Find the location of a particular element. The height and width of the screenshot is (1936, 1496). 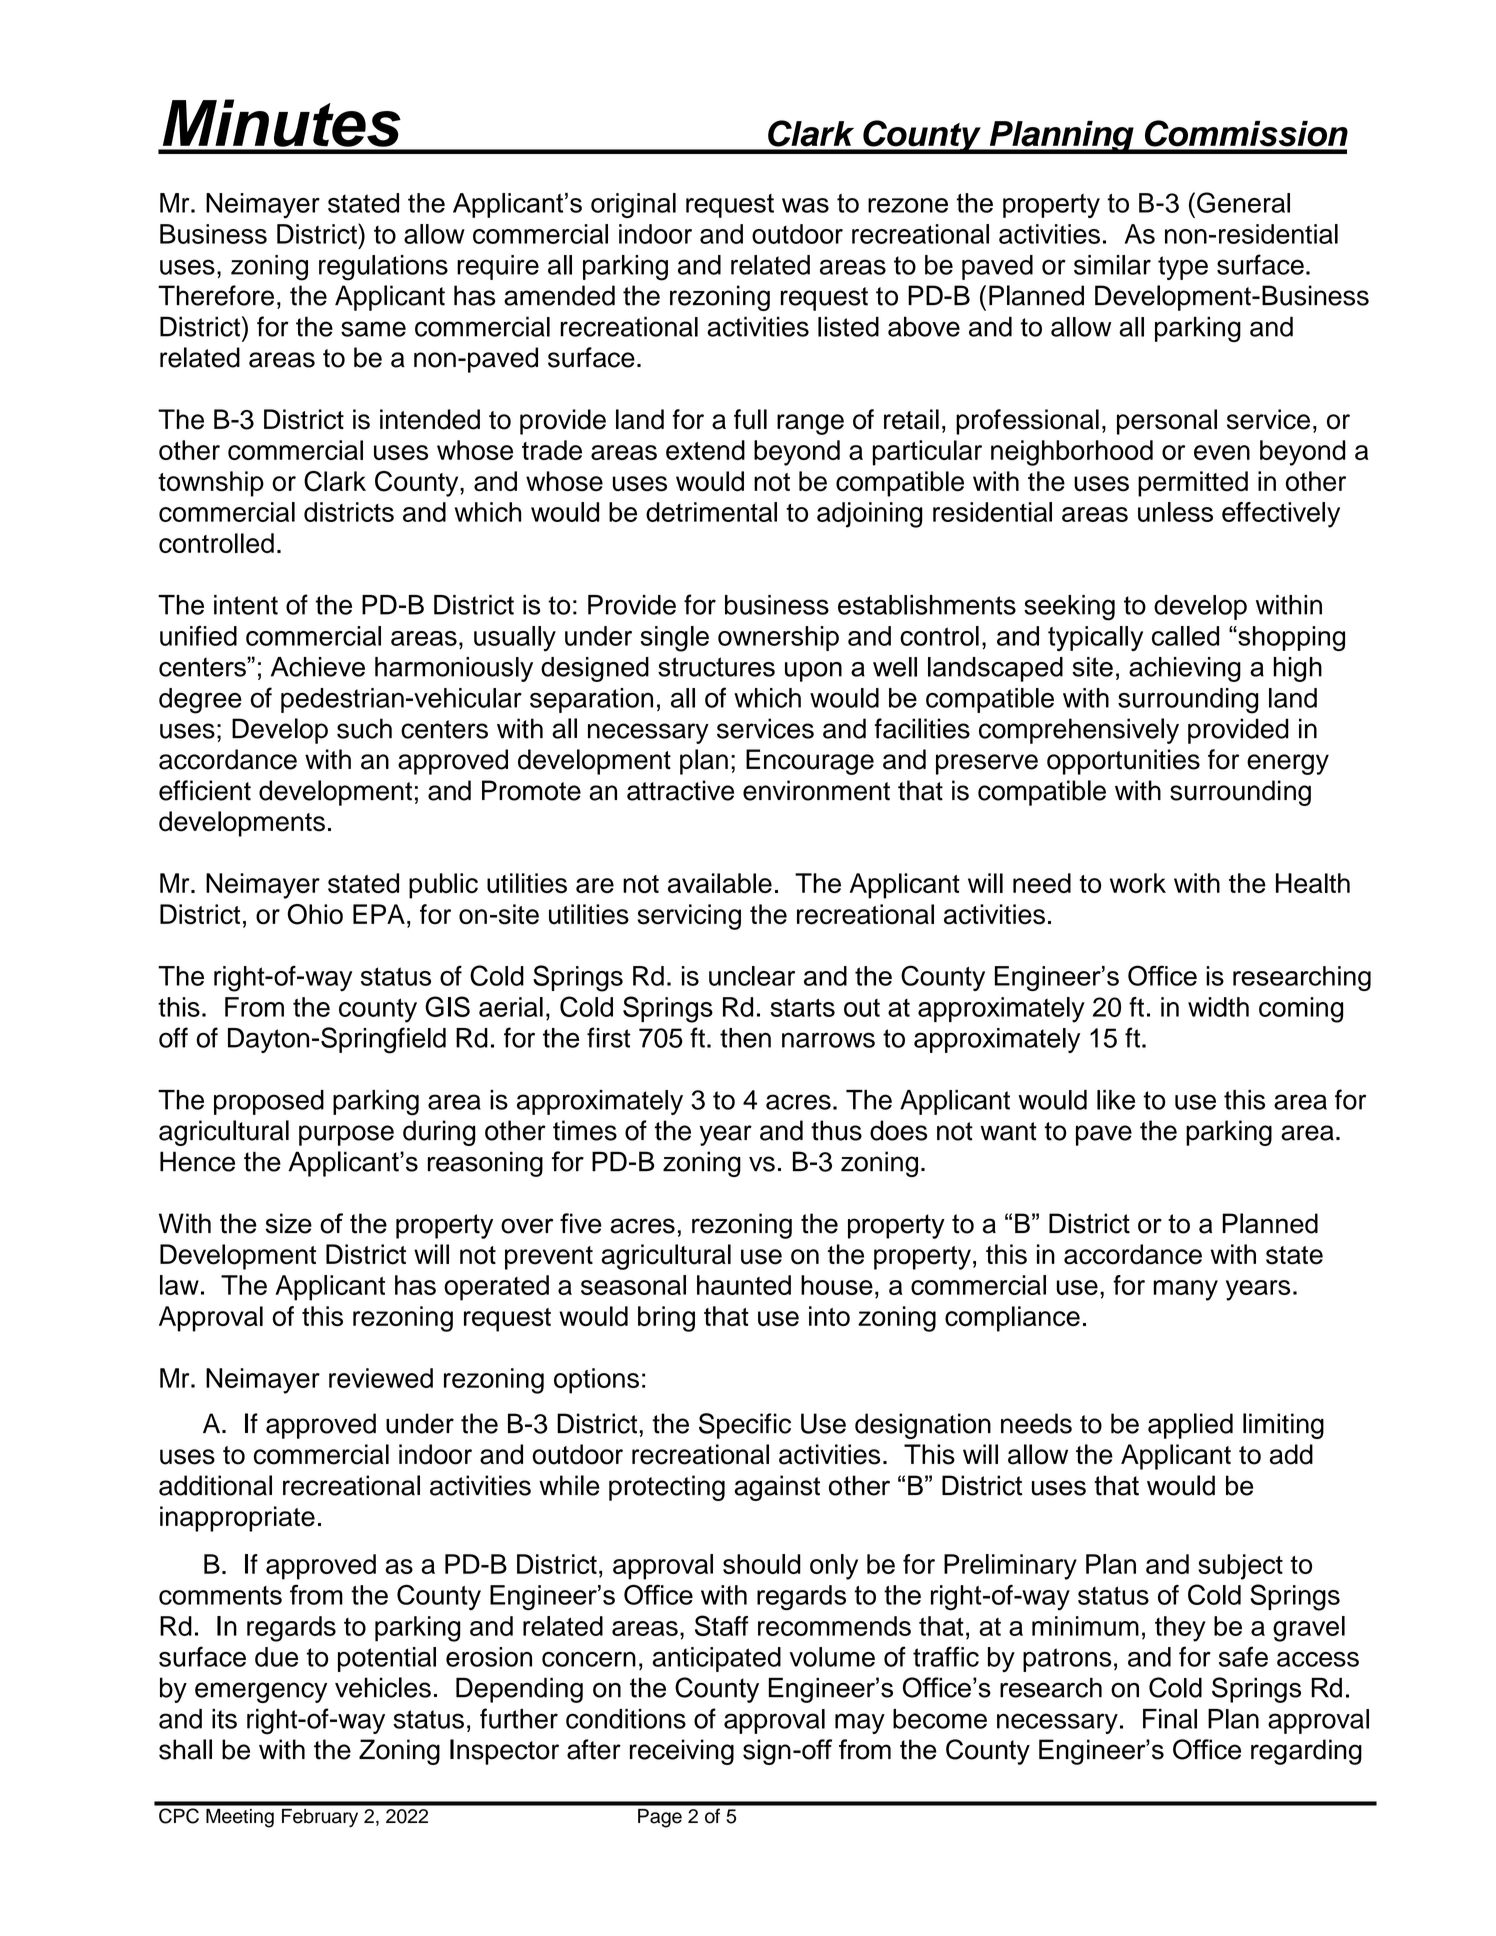

Ohio is located at coordinates (315, 914).
